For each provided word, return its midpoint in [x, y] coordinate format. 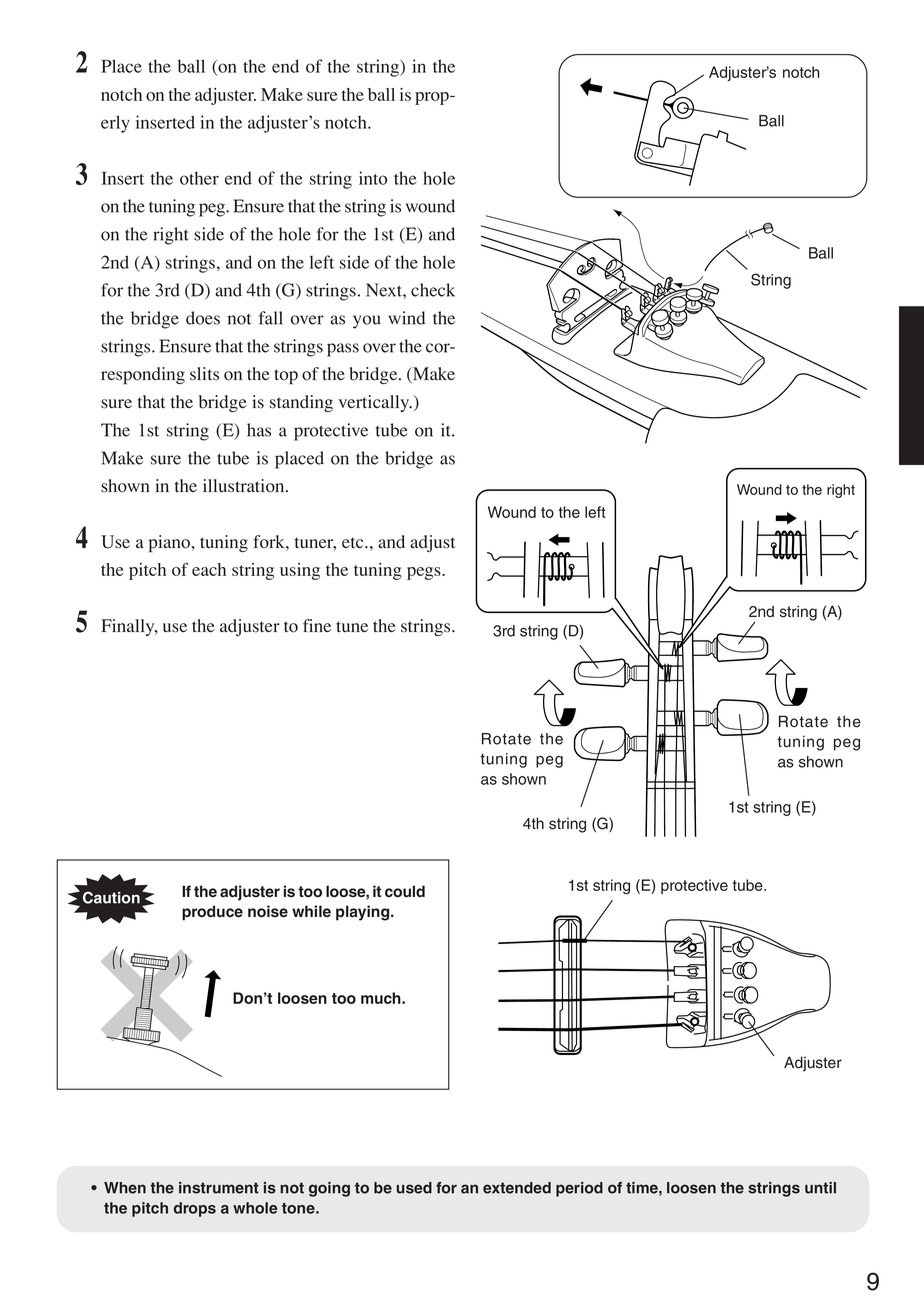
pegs [425, 573]
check [433, 290]
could [405, 891]
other [199, 178]
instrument [219, 1188]
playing [364, 913]
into [373, 178]
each [209, 569]
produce [212, 913]
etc [354, 542]
